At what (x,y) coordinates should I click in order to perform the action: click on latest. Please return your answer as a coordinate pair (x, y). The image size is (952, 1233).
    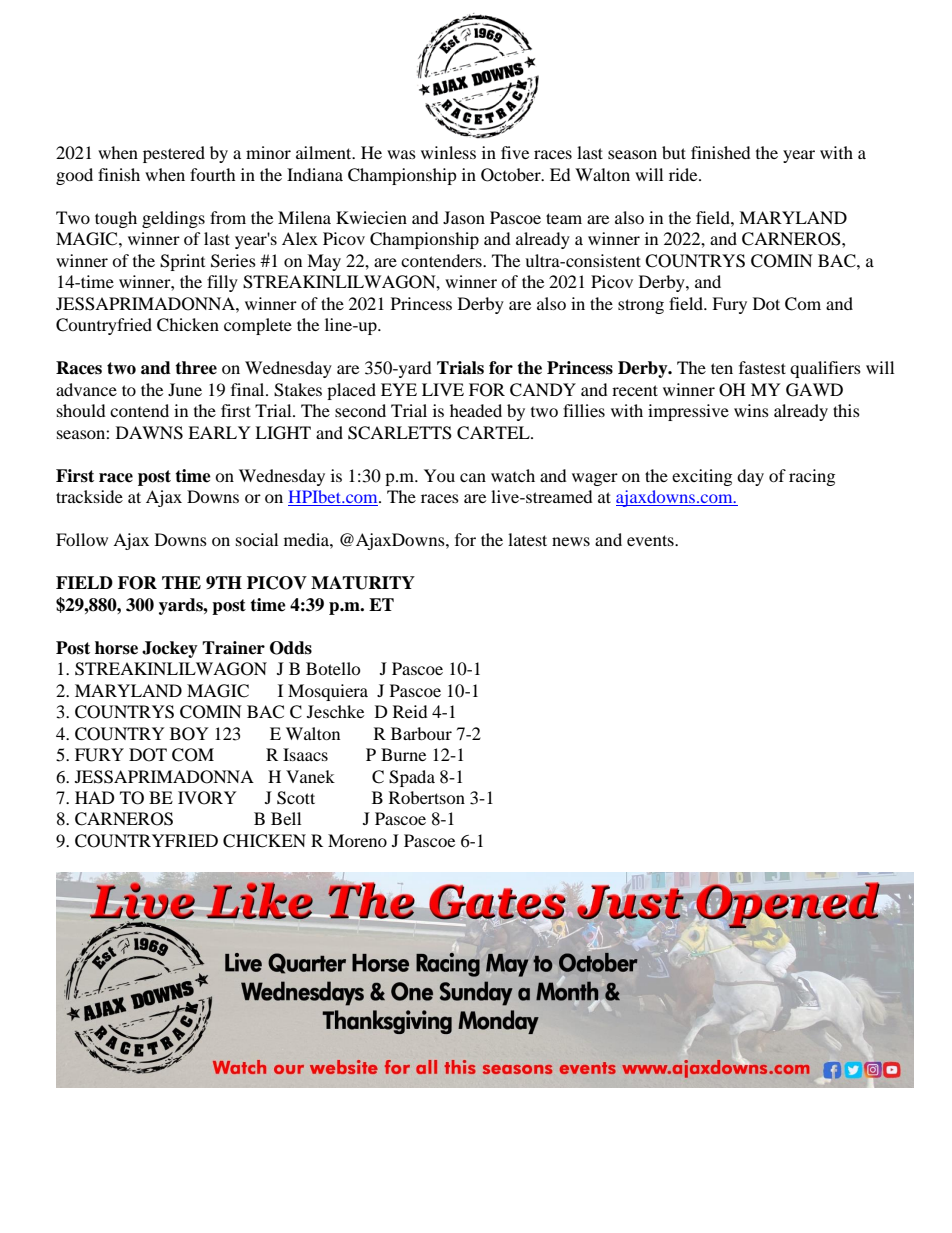
    Looking at the image, I should click on (527, 539).
